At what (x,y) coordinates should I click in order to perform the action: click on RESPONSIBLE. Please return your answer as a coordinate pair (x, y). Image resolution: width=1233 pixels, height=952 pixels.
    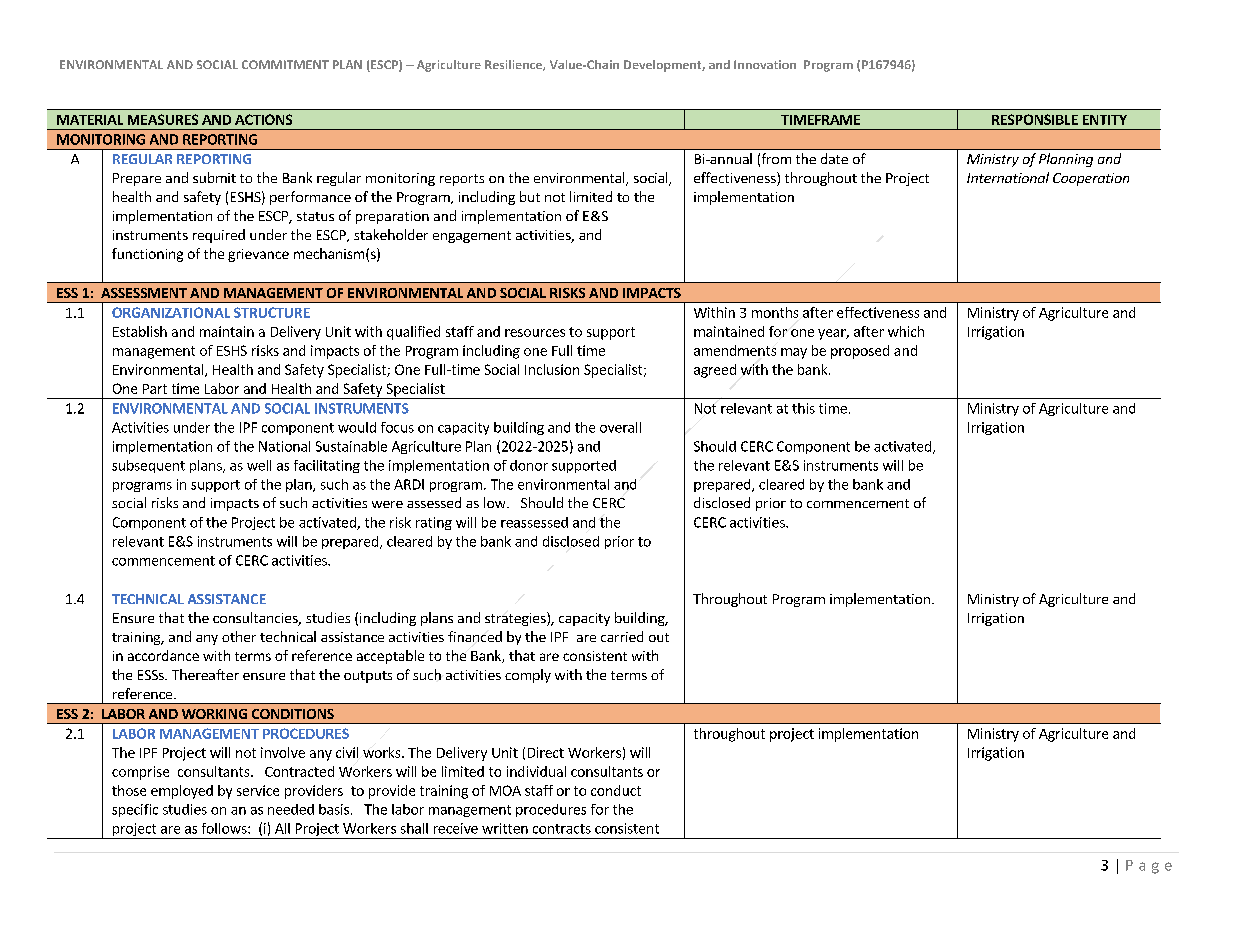
    Looking at the image, I should click on (1035, 119).
